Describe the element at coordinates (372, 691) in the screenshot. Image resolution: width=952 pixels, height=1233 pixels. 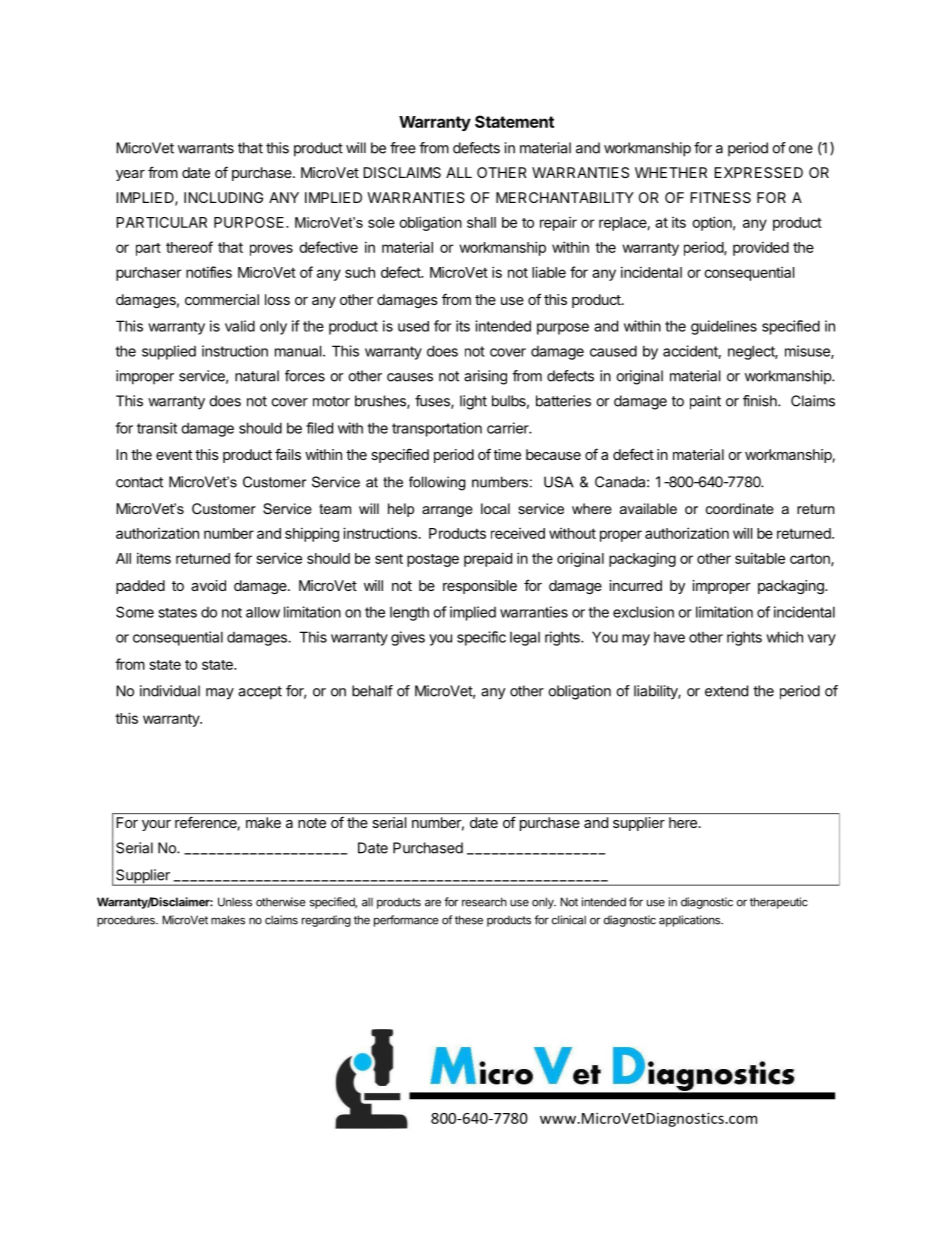
I see `behalf` at that location.
